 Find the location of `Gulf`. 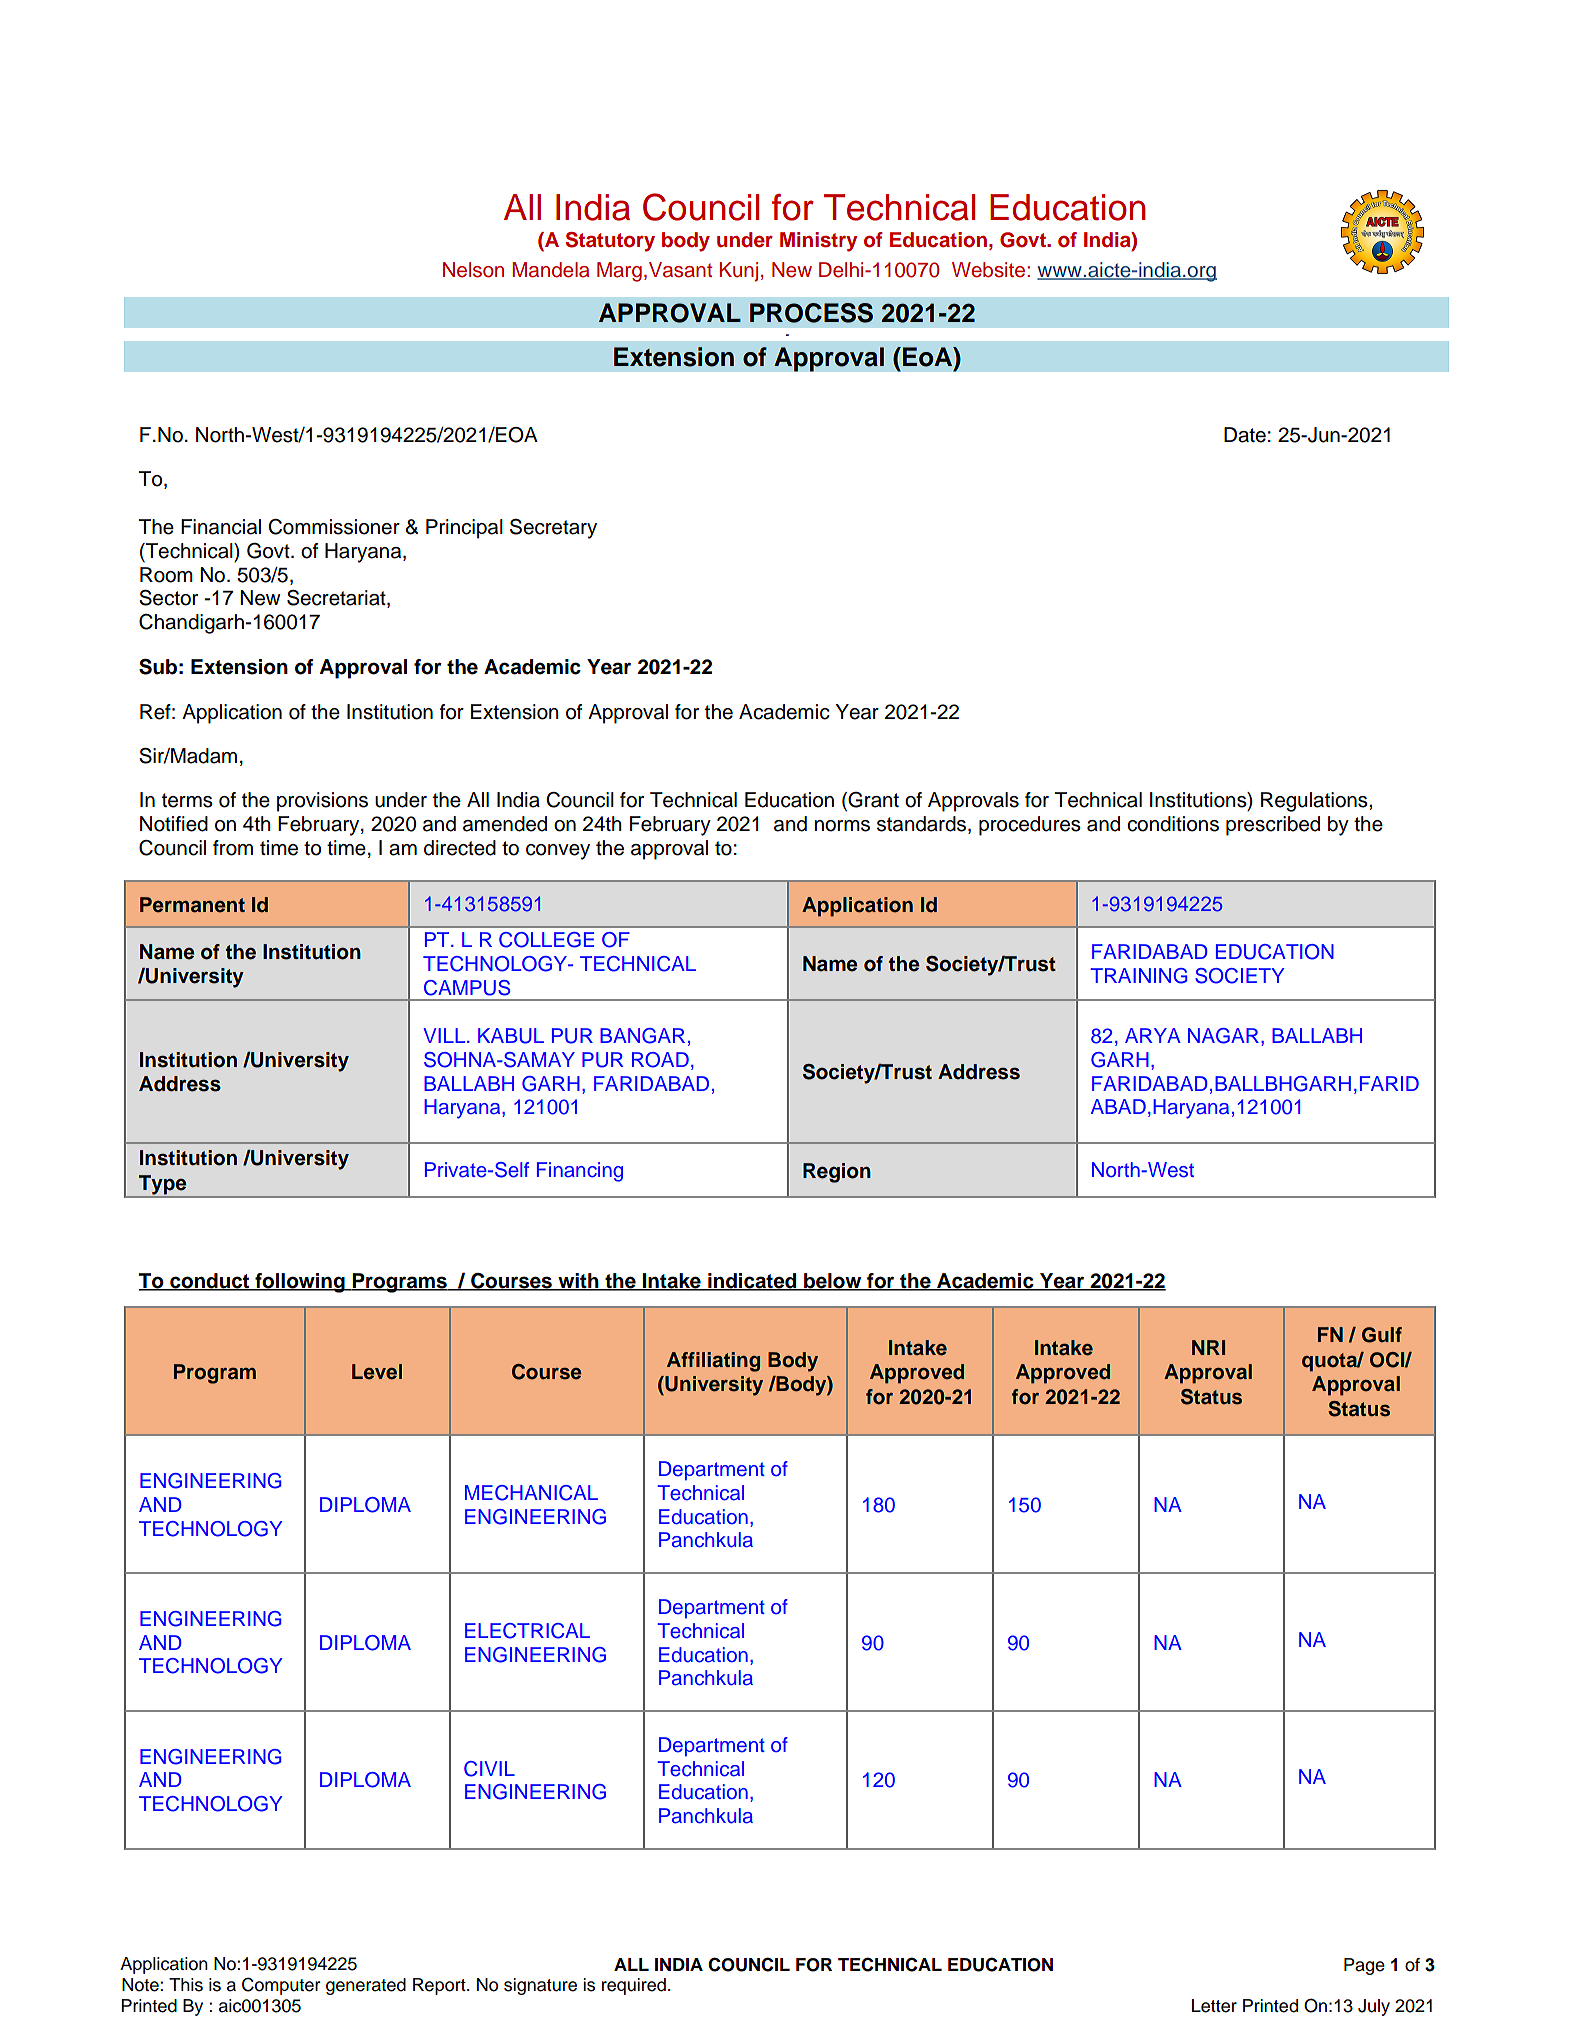

Gulf is located at coordinates (1382, 1335).
